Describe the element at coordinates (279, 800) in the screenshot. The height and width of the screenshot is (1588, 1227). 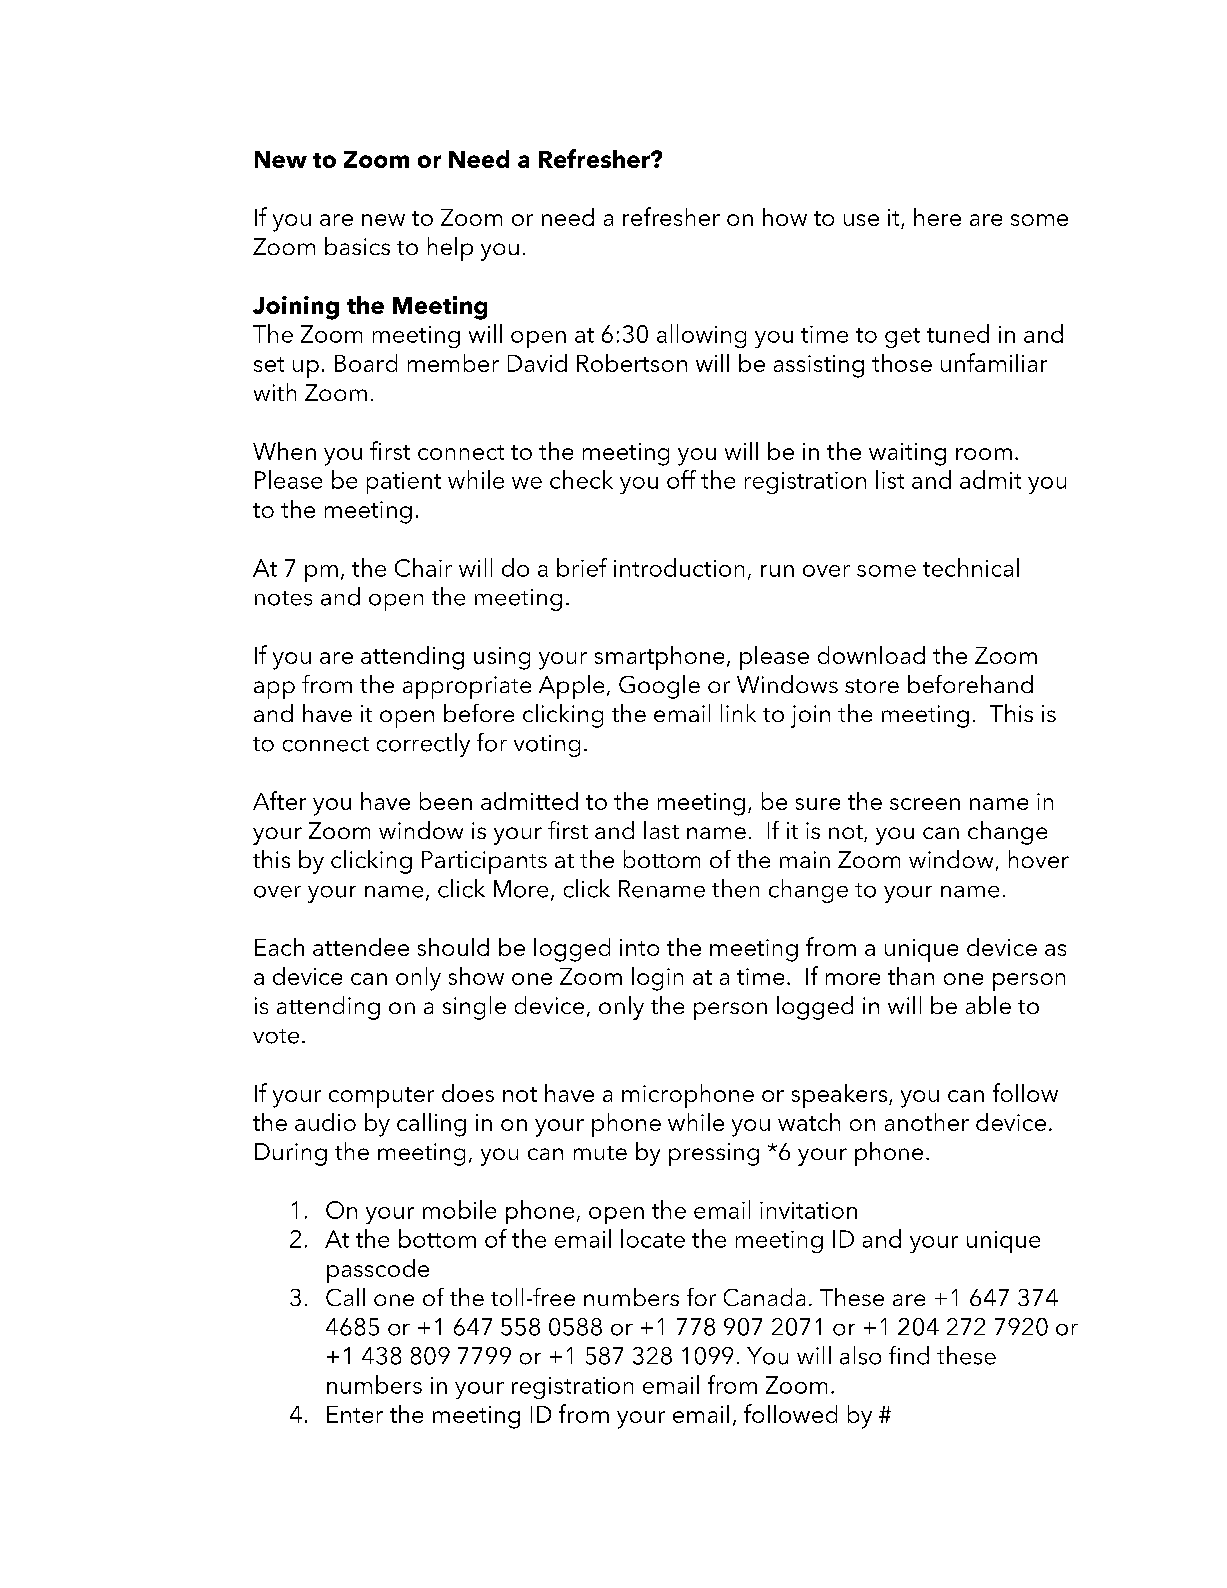
I see `After` at that location.
